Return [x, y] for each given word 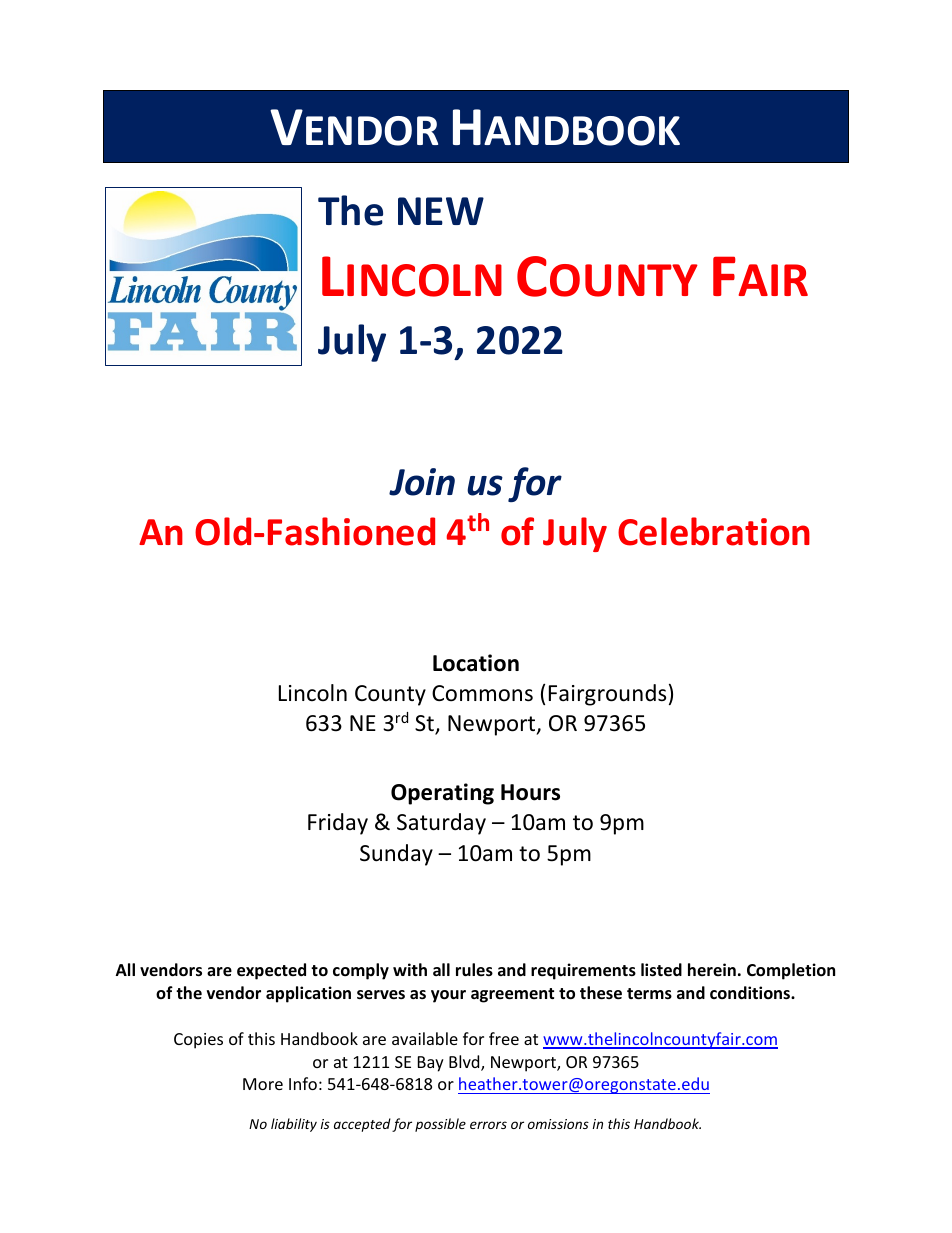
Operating [442, 794]
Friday [338, 824]
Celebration [714, 531]
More [263, 1084]
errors [488, 1125]
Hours [530, 792]
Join [422, 482]
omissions [558, 1124]
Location [476, 663]
